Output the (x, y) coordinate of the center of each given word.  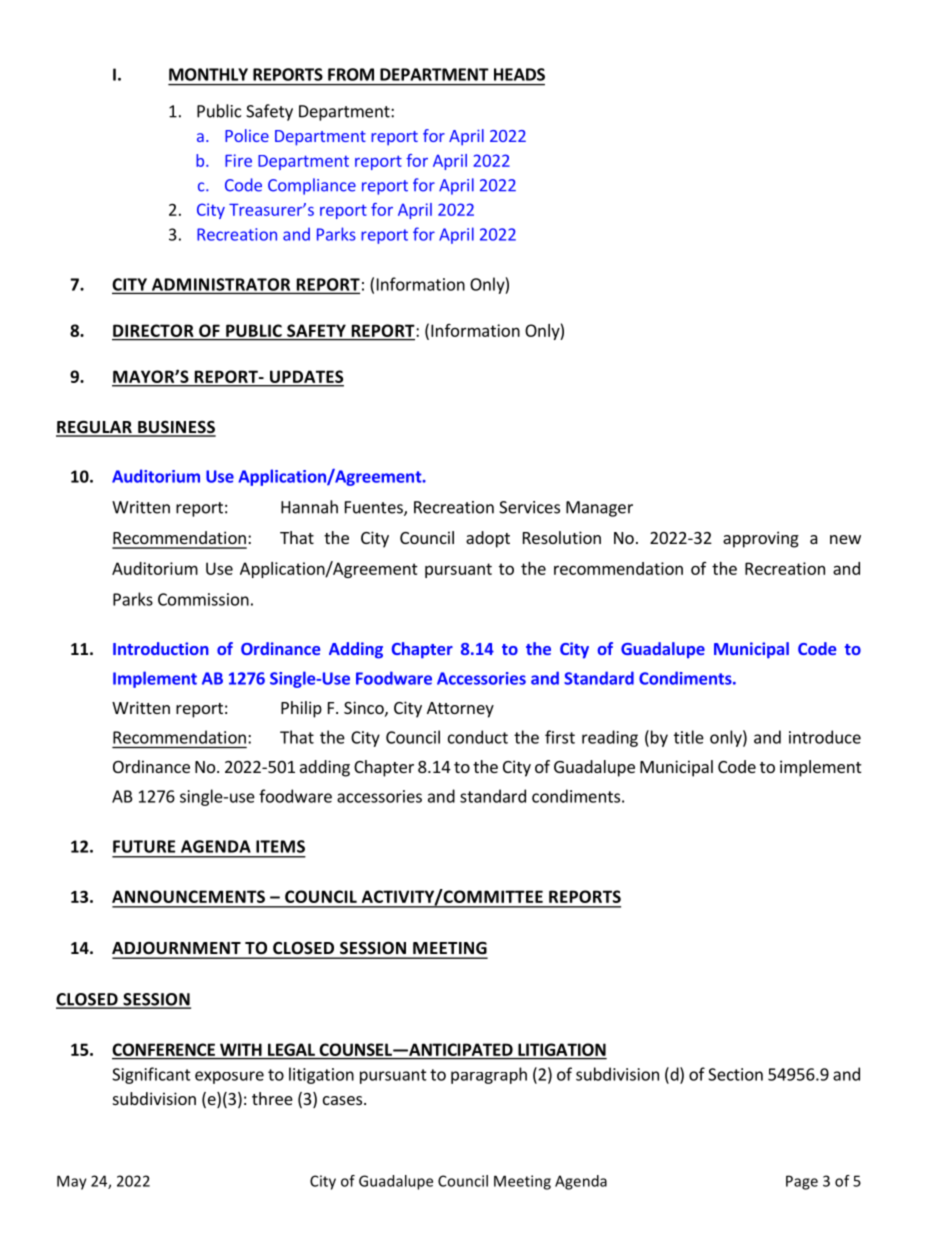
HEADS (519, 74)
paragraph (489, 1075)
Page (802, 1182)
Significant (151, 1075)
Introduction (161, 648)
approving (761, 539)
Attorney (460, 710)
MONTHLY (208, 74)
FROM (351, 74)
